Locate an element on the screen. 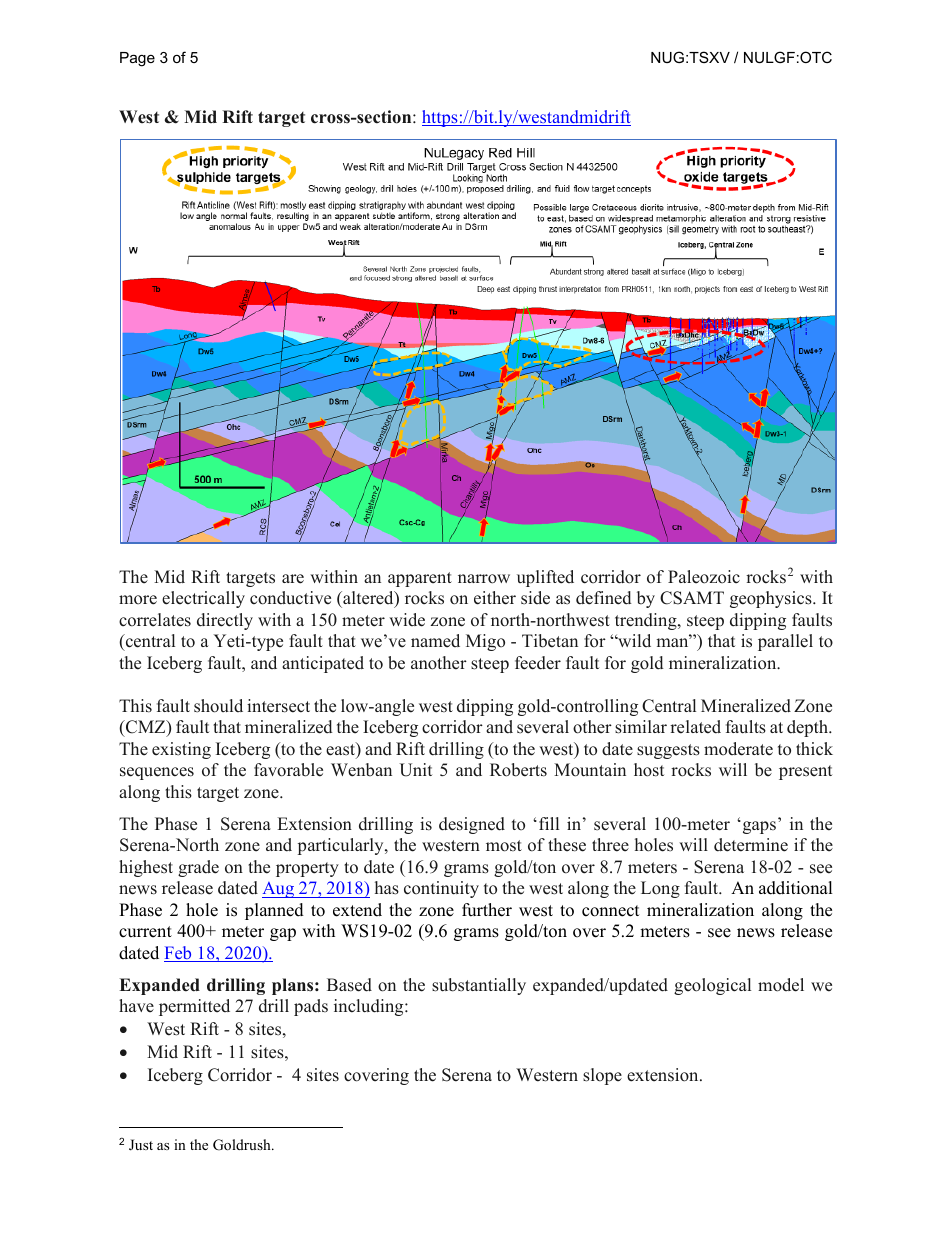  geophysics is located at coordinates (772, 599).
